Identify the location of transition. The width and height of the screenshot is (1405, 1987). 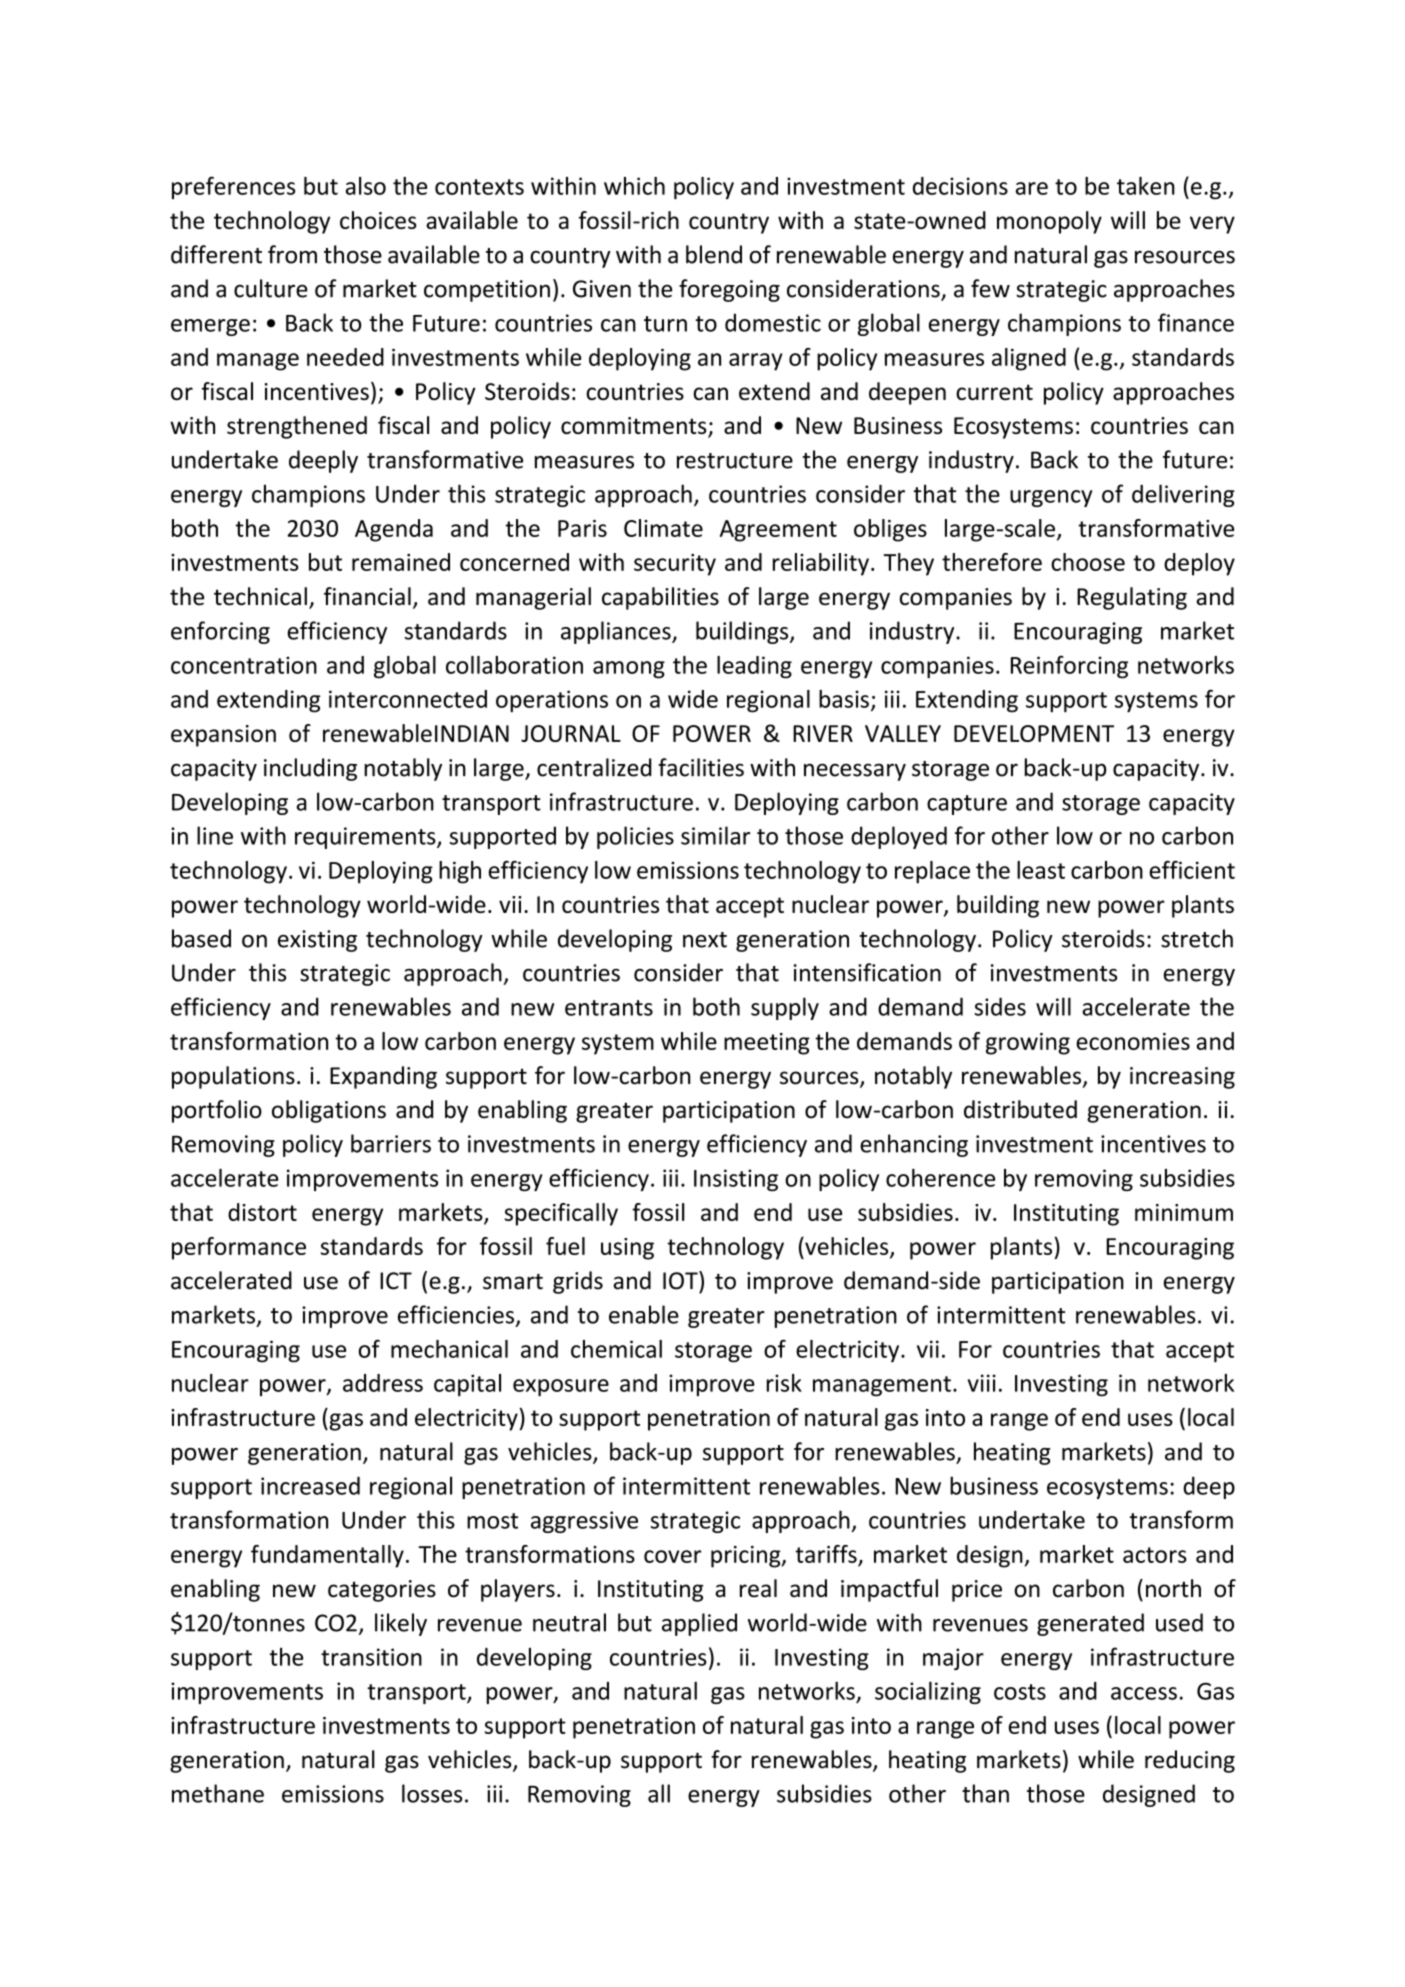
(371, 1657).
